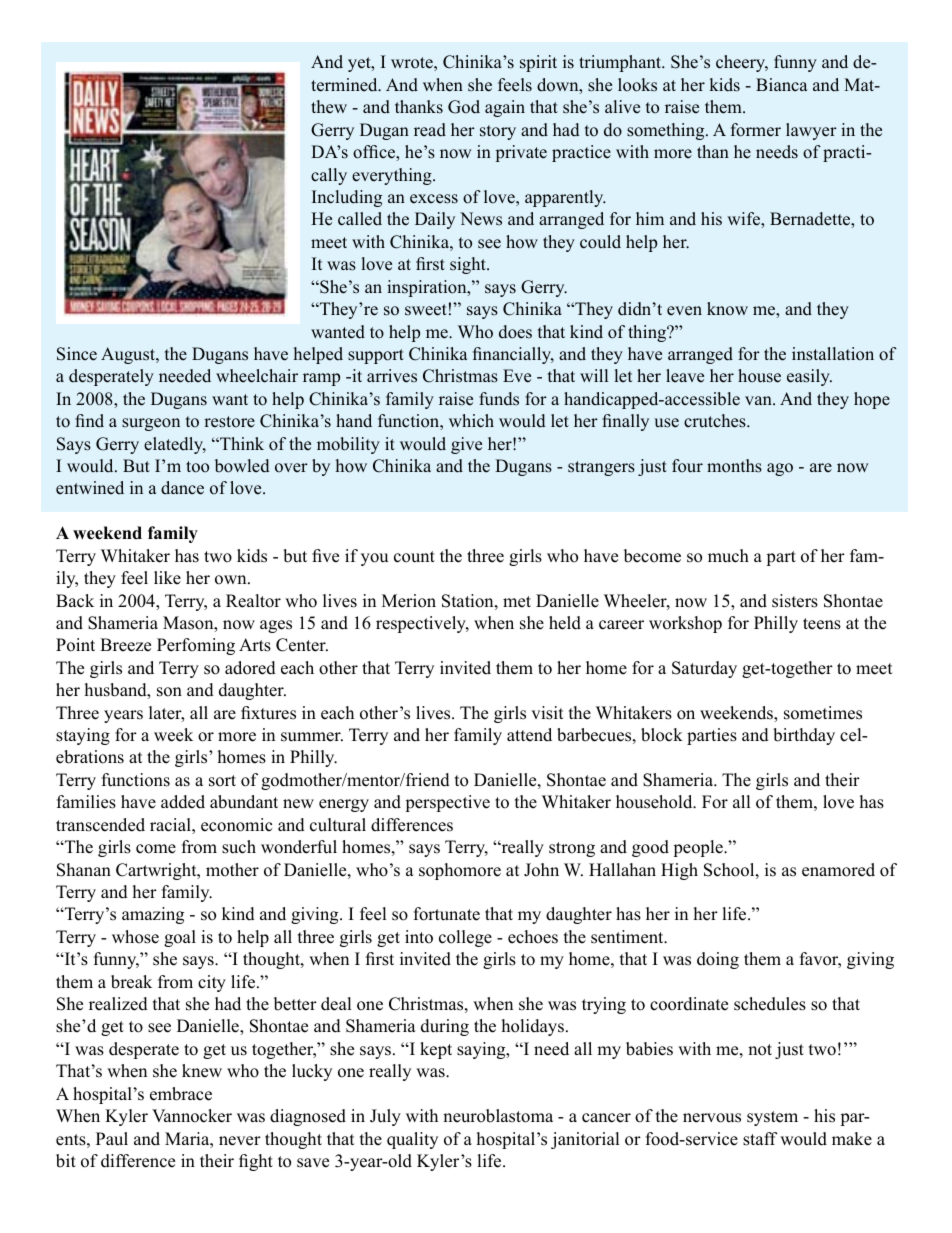  I want to click on system, so click(772, 1118).
